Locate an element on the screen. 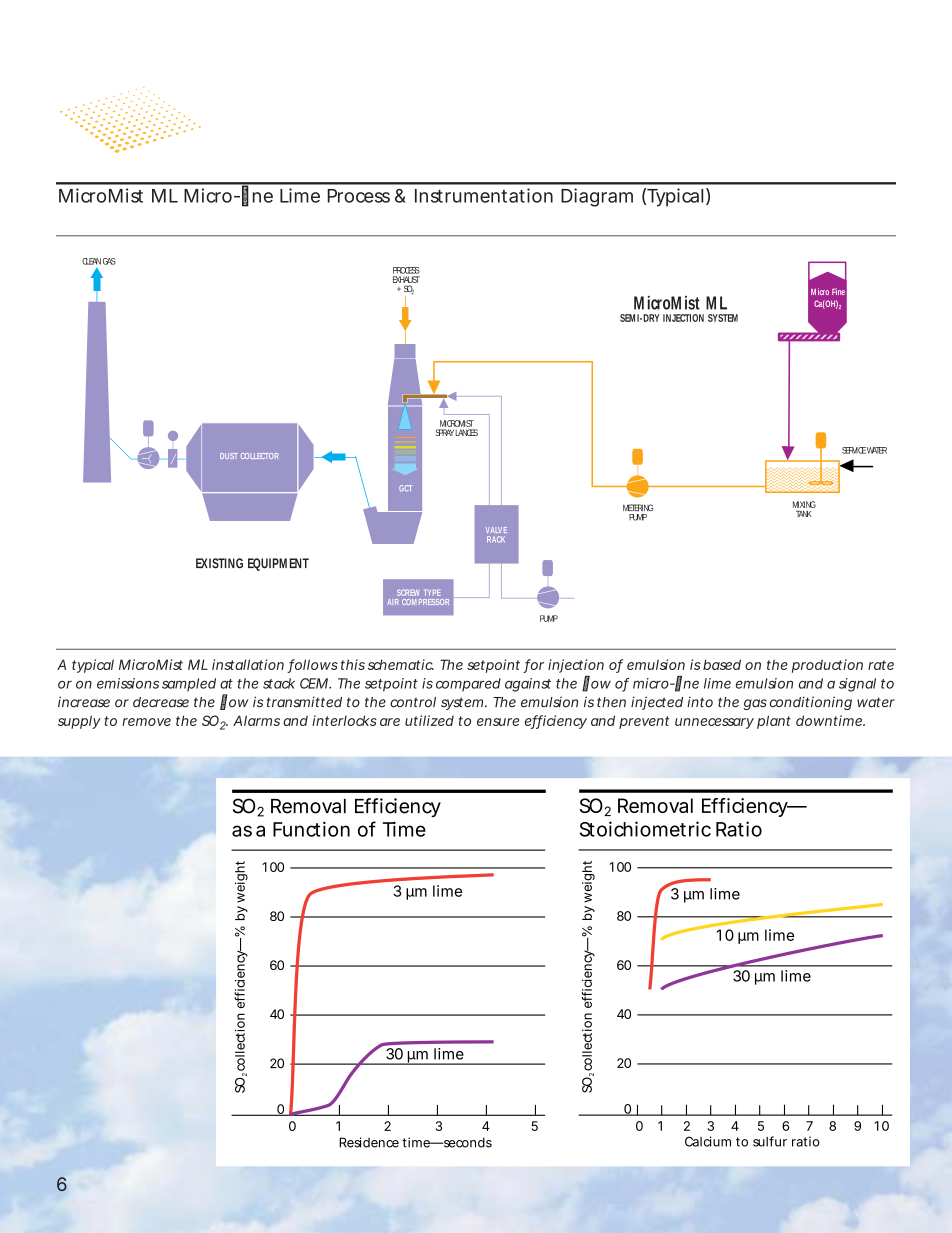  Diagram is located at coordinates (597, 197).
